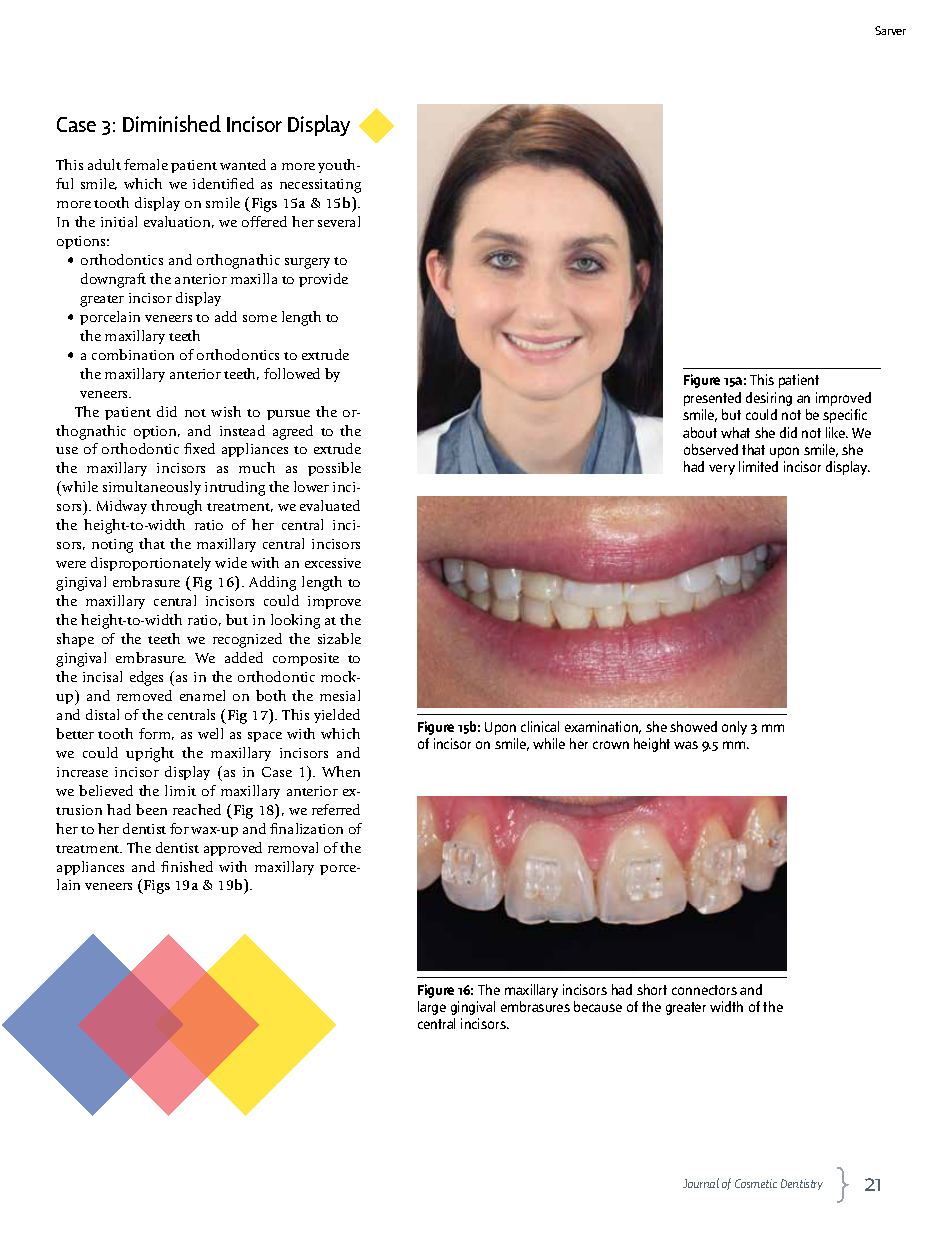 This page has width=952, height=1237. What do you see at coordinates (320, 186) in the page?
I see `necessitating` at bounding box center [320, 186].
